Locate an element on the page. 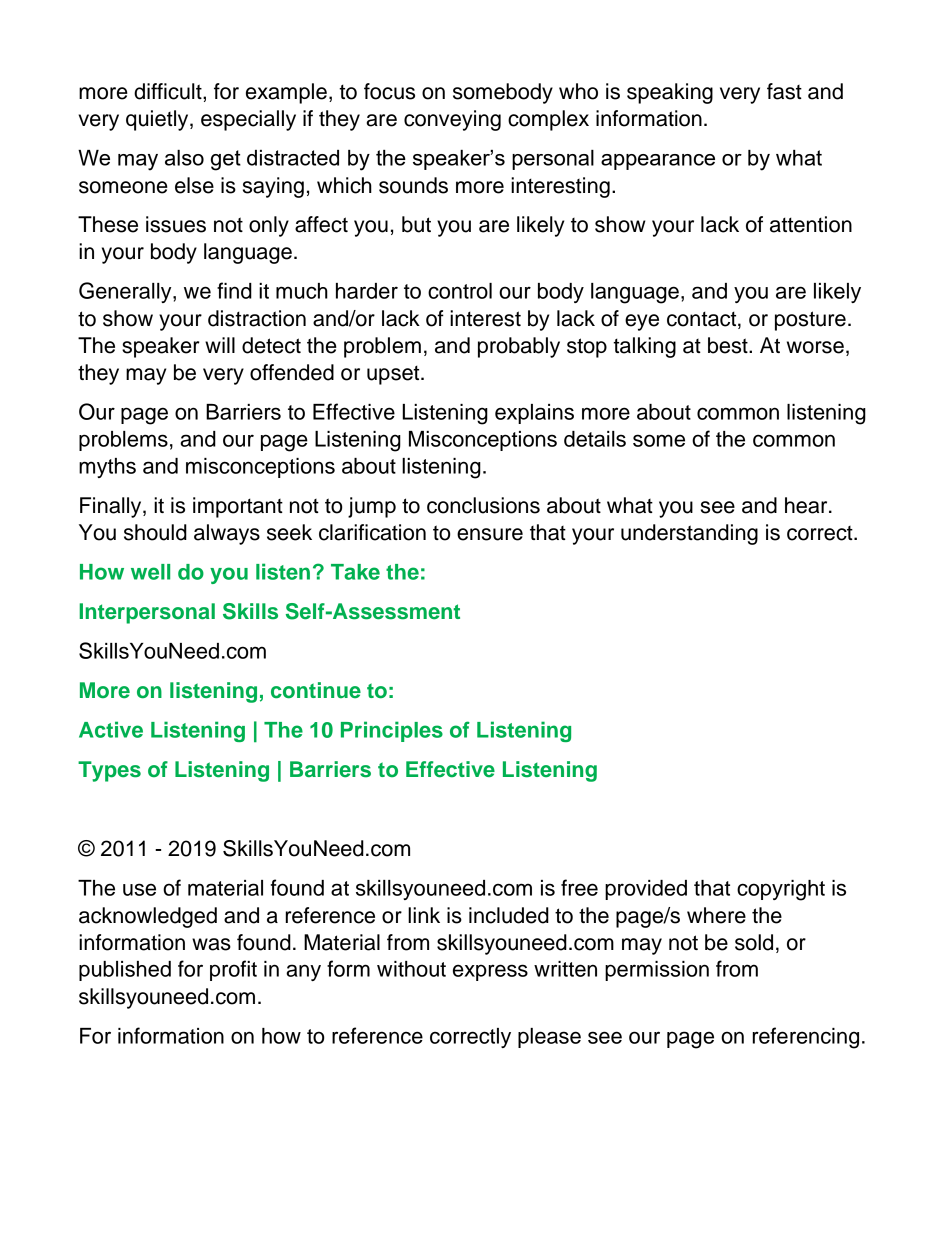 The image size is (952, 1233). referencing is located at coordinates (806, 1038).
